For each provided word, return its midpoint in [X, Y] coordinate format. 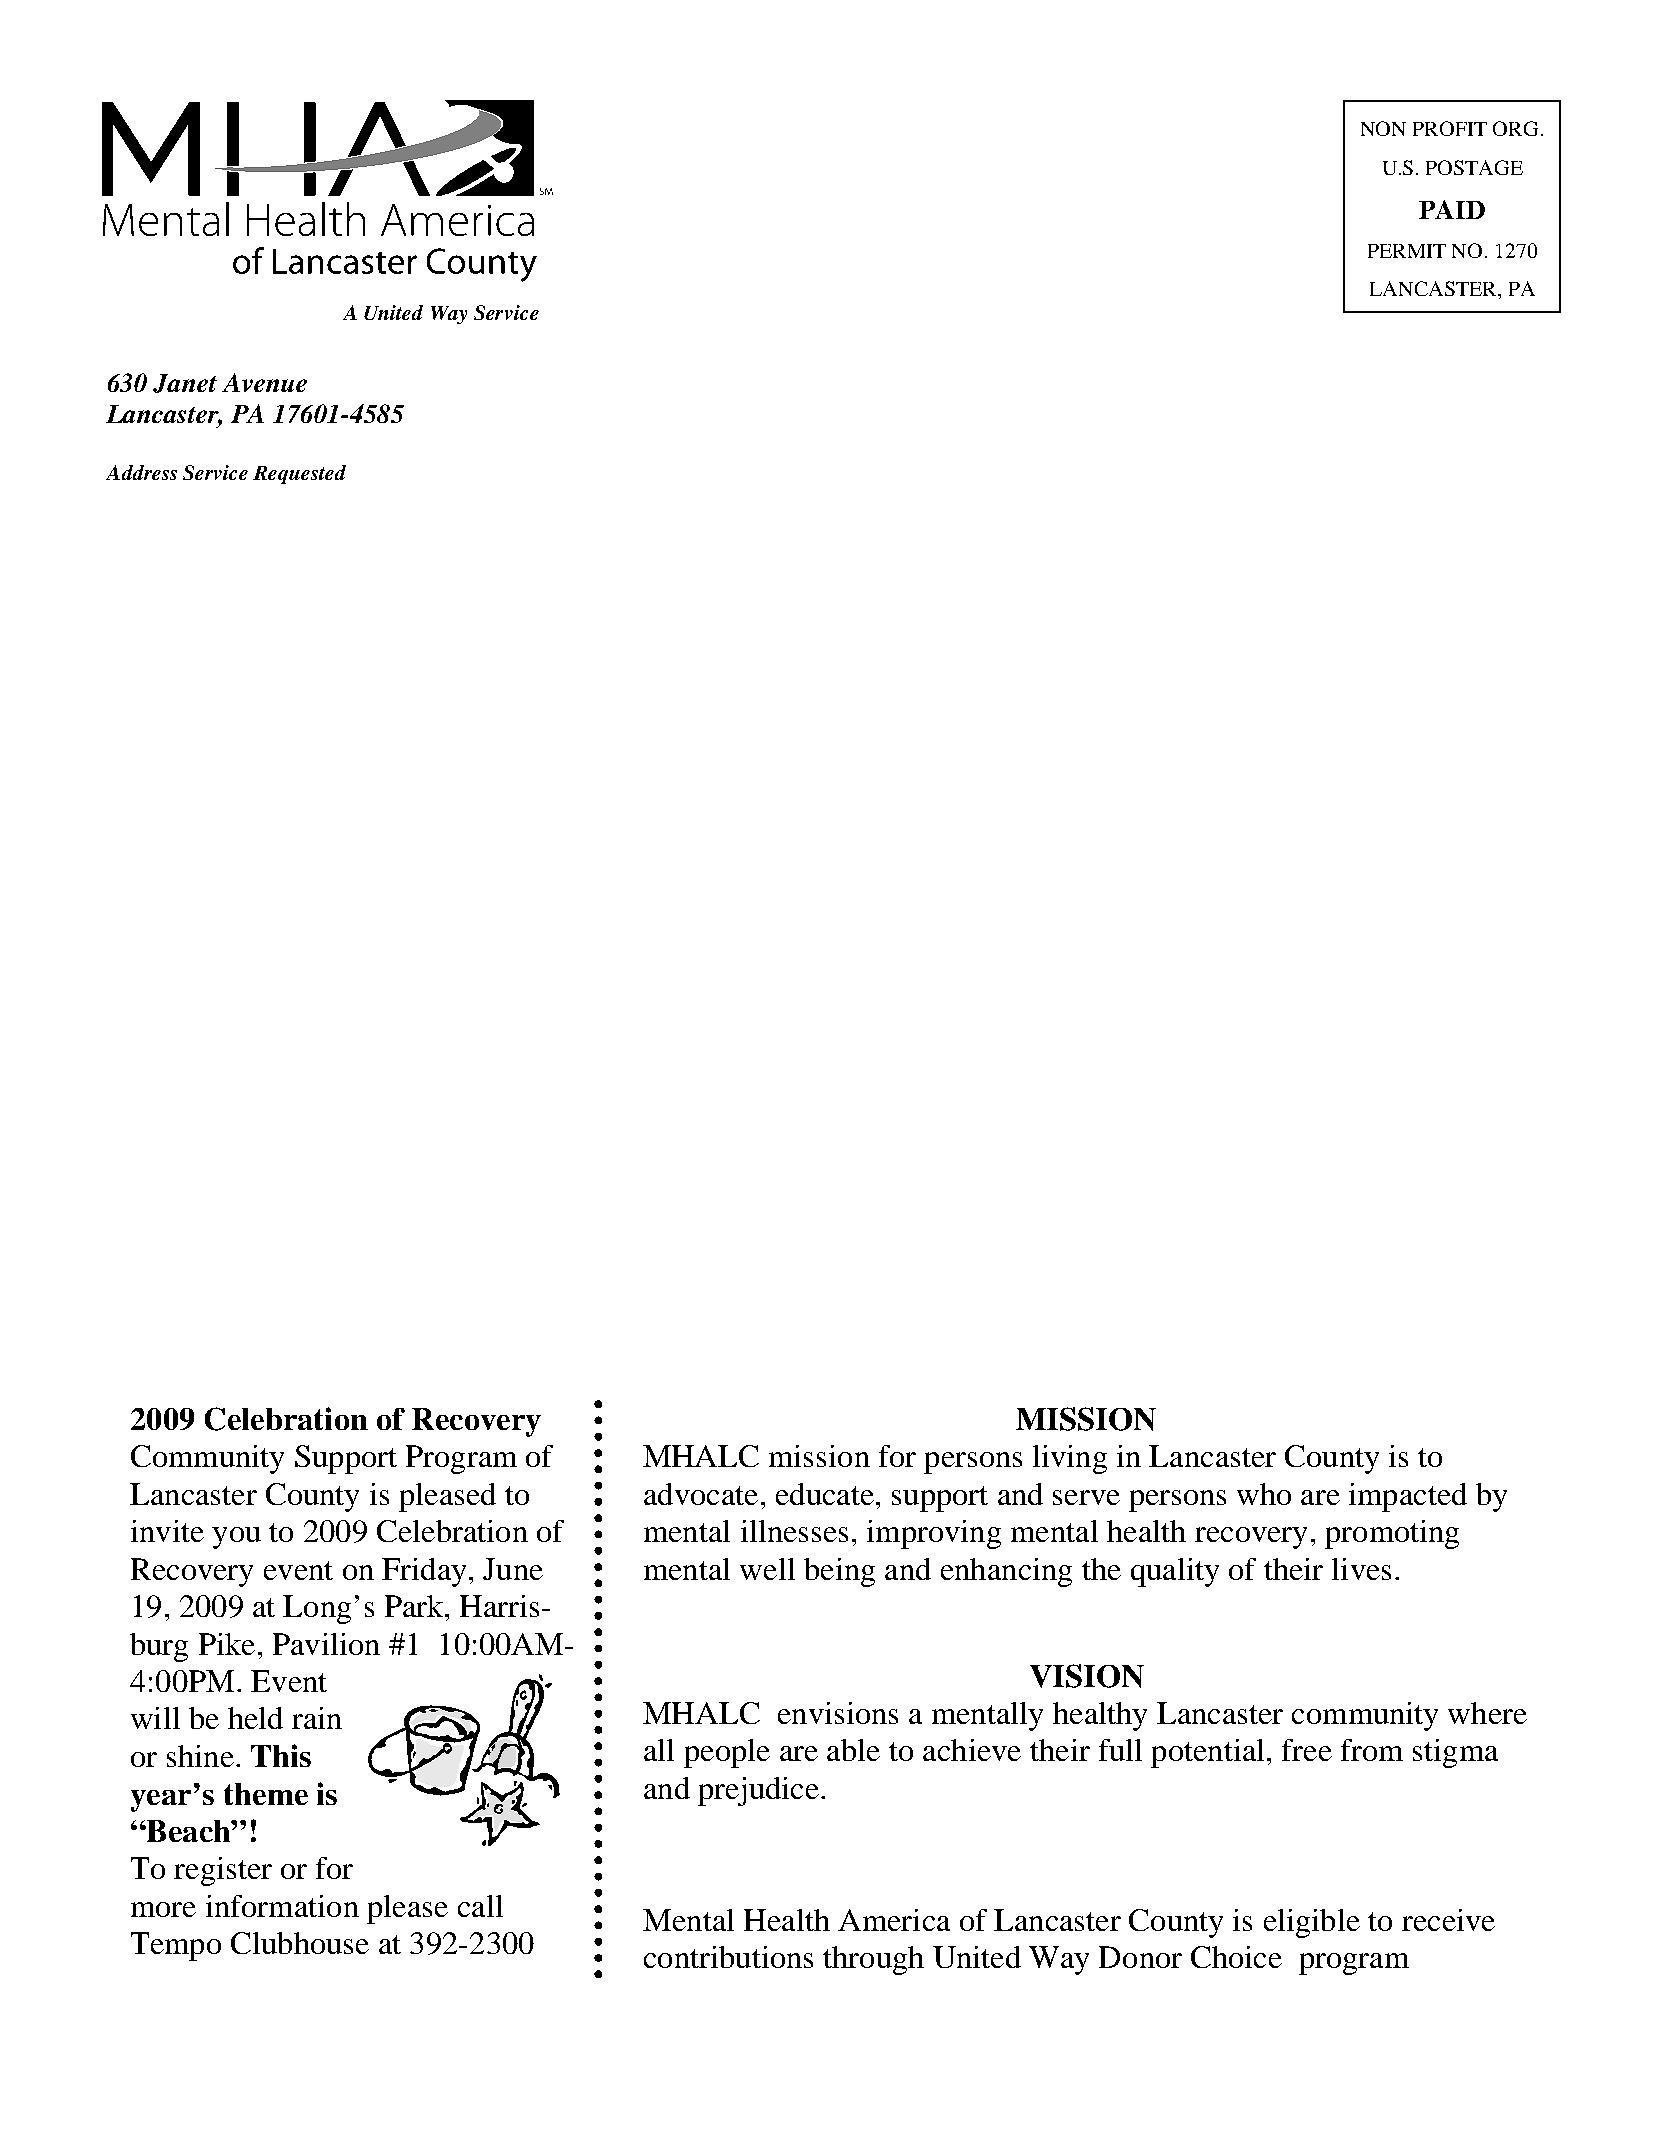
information [282, 1906]
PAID [1452, 209]
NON [1383, 128]
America [894, 1920]
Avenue [264, 382]
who [1264, 1494]
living [1070, 1459]
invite [167, 1531]
